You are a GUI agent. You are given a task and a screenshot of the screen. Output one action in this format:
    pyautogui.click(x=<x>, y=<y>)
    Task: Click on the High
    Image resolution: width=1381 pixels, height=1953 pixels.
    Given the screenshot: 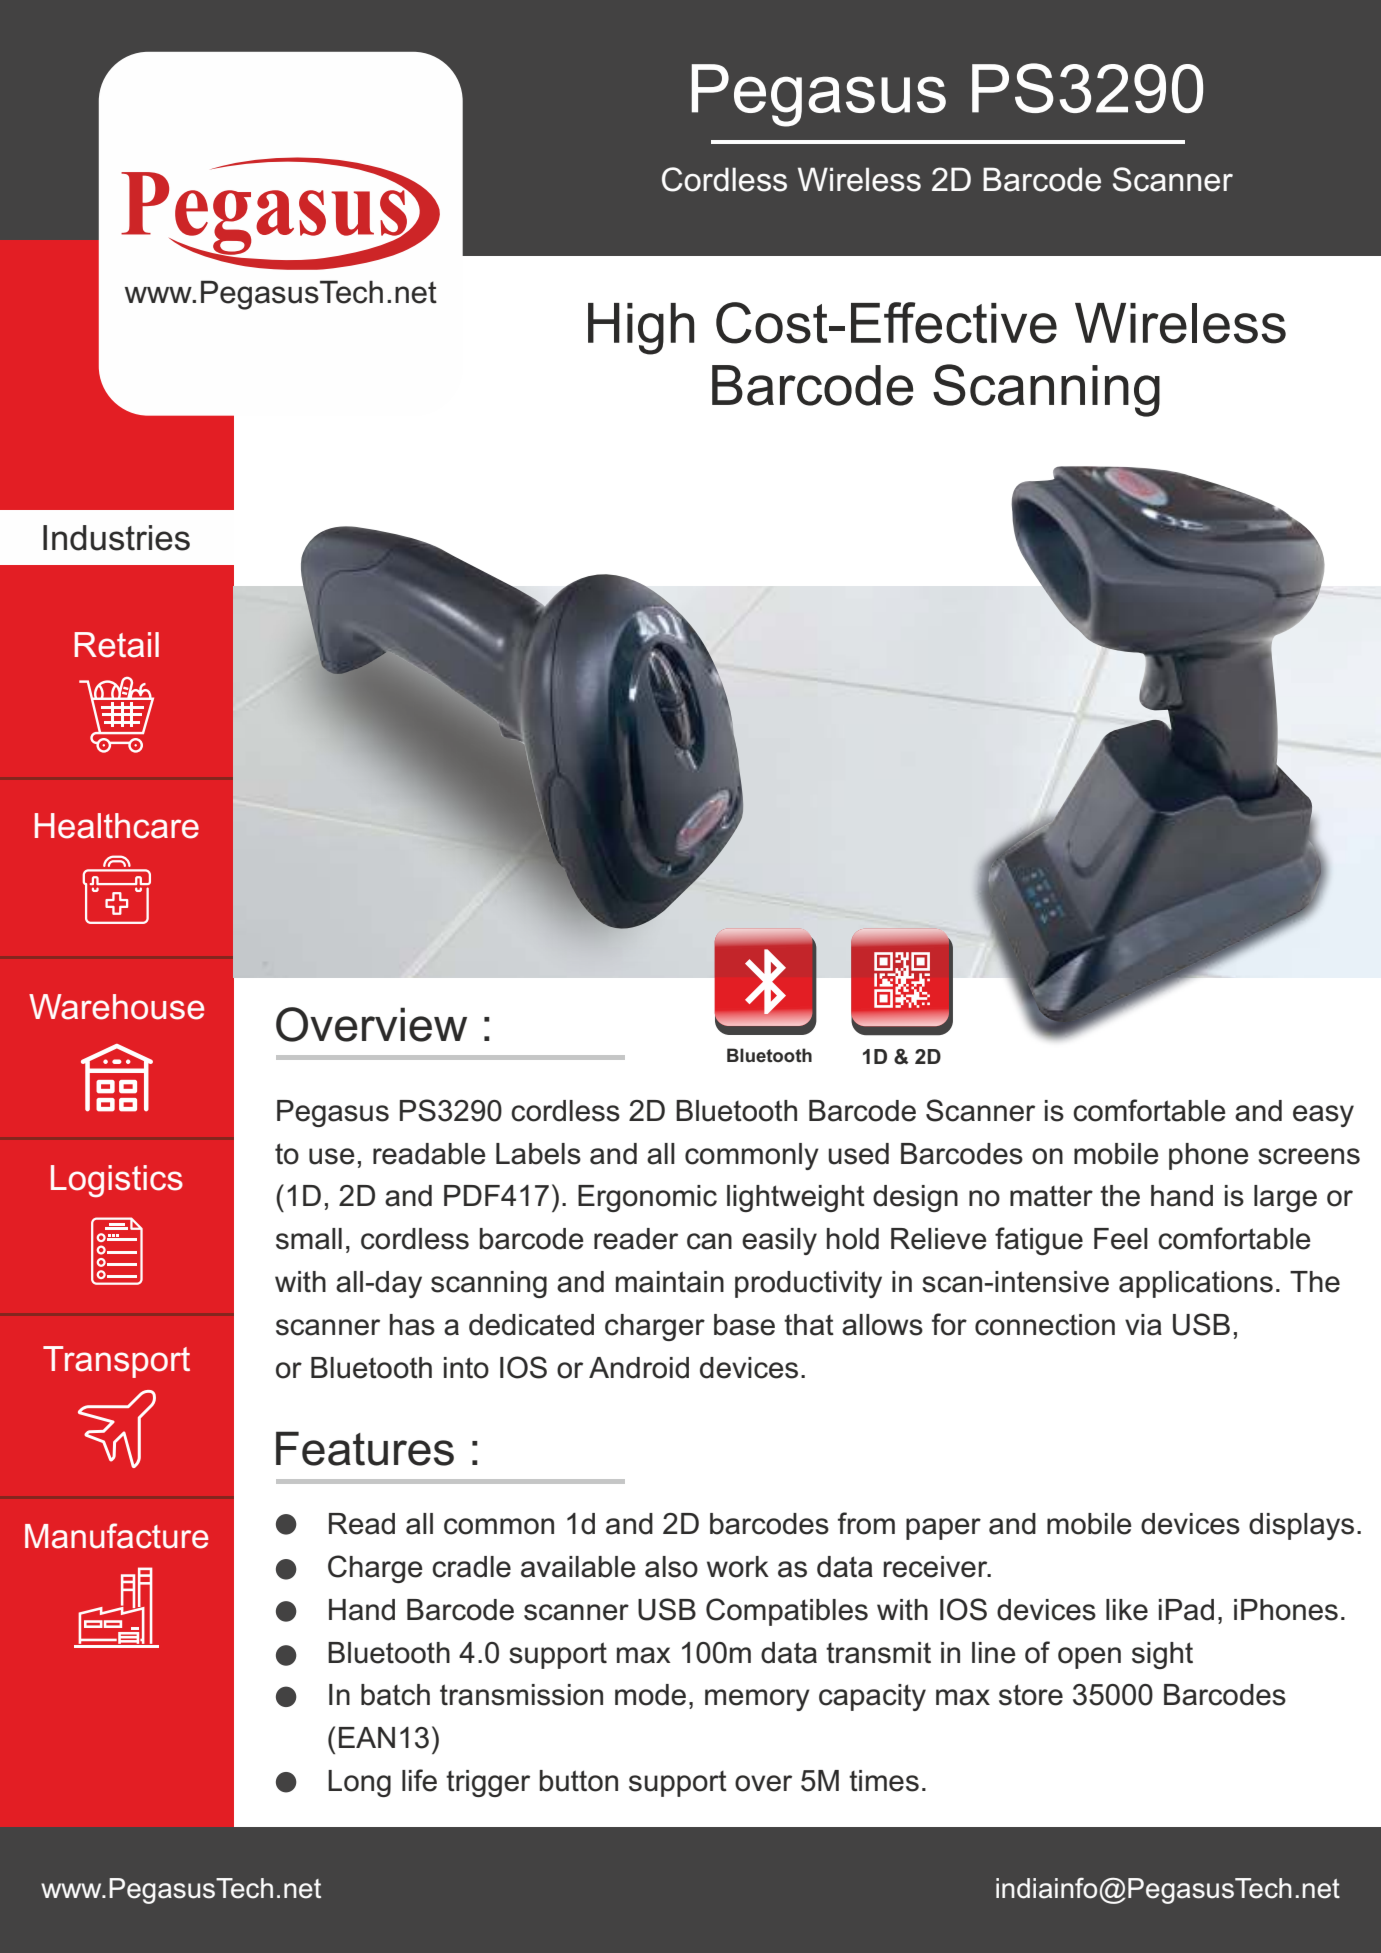 What is the action you would take?
    pyautogui.click(x=641, y=329)
